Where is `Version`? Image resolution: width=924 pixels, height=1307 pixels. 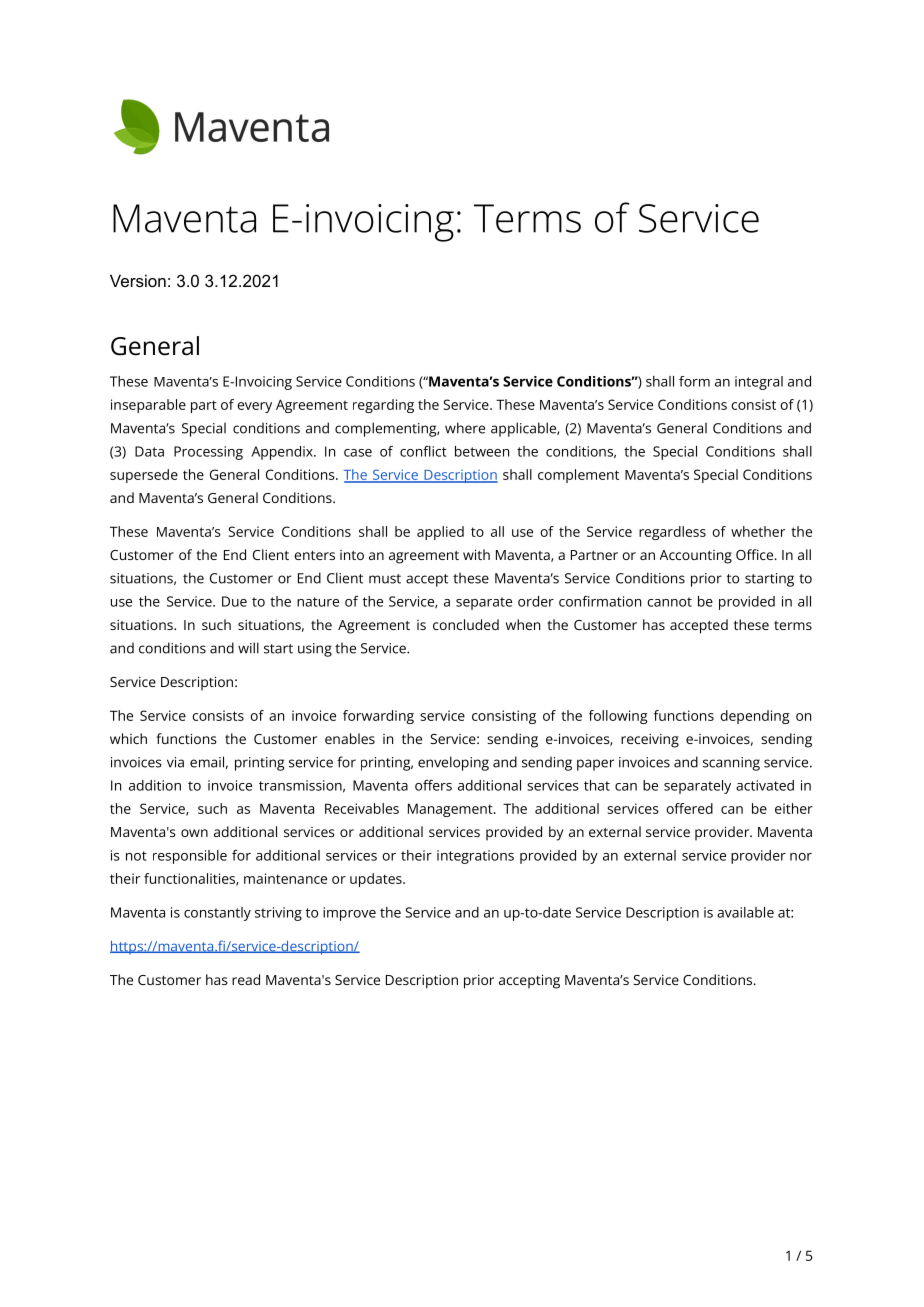 Version is located at coordinates (138, 280).
